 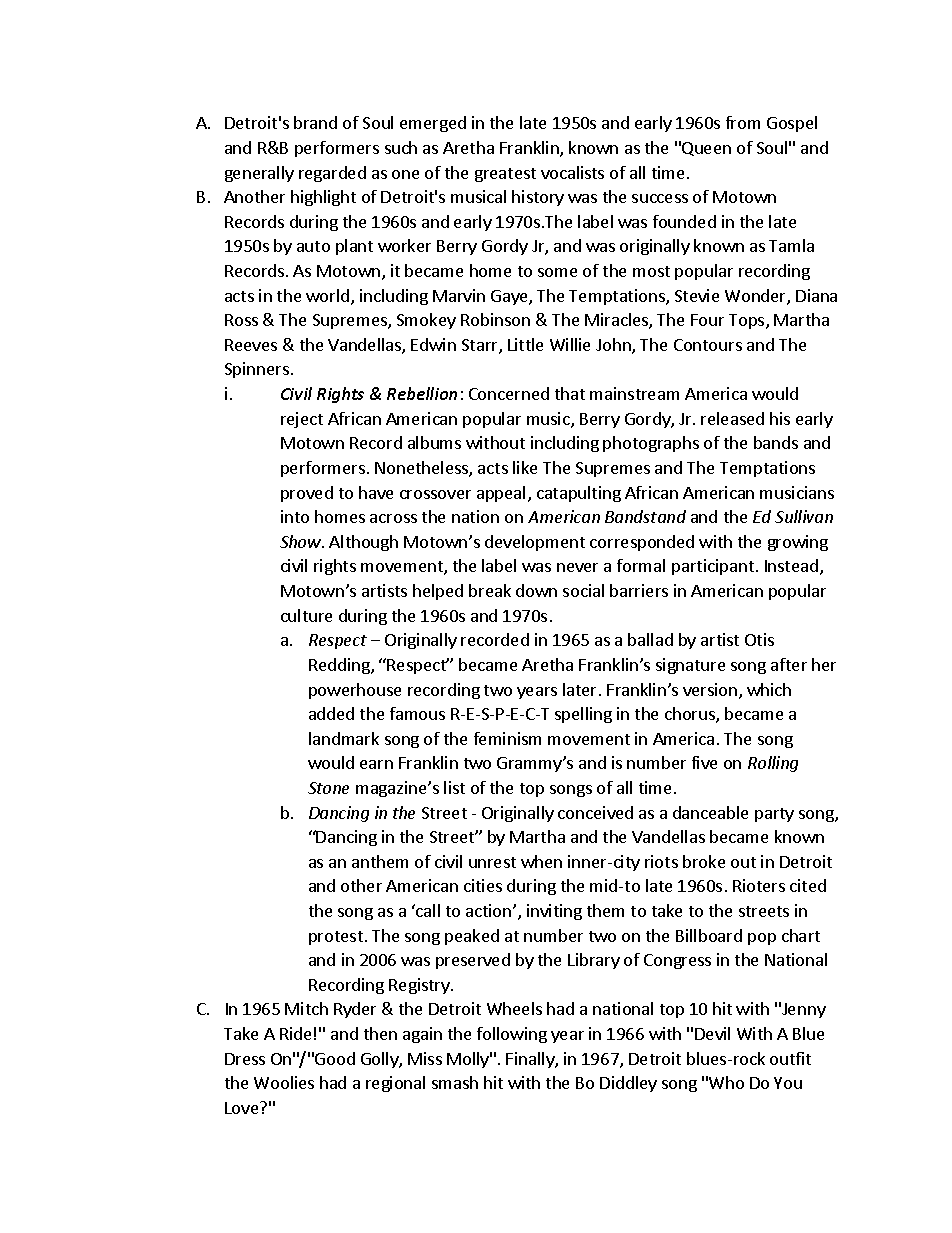 What do you see at coordinates (306, 615) in the screenshot?
I see `culture` at bounding box center [306, 615].
